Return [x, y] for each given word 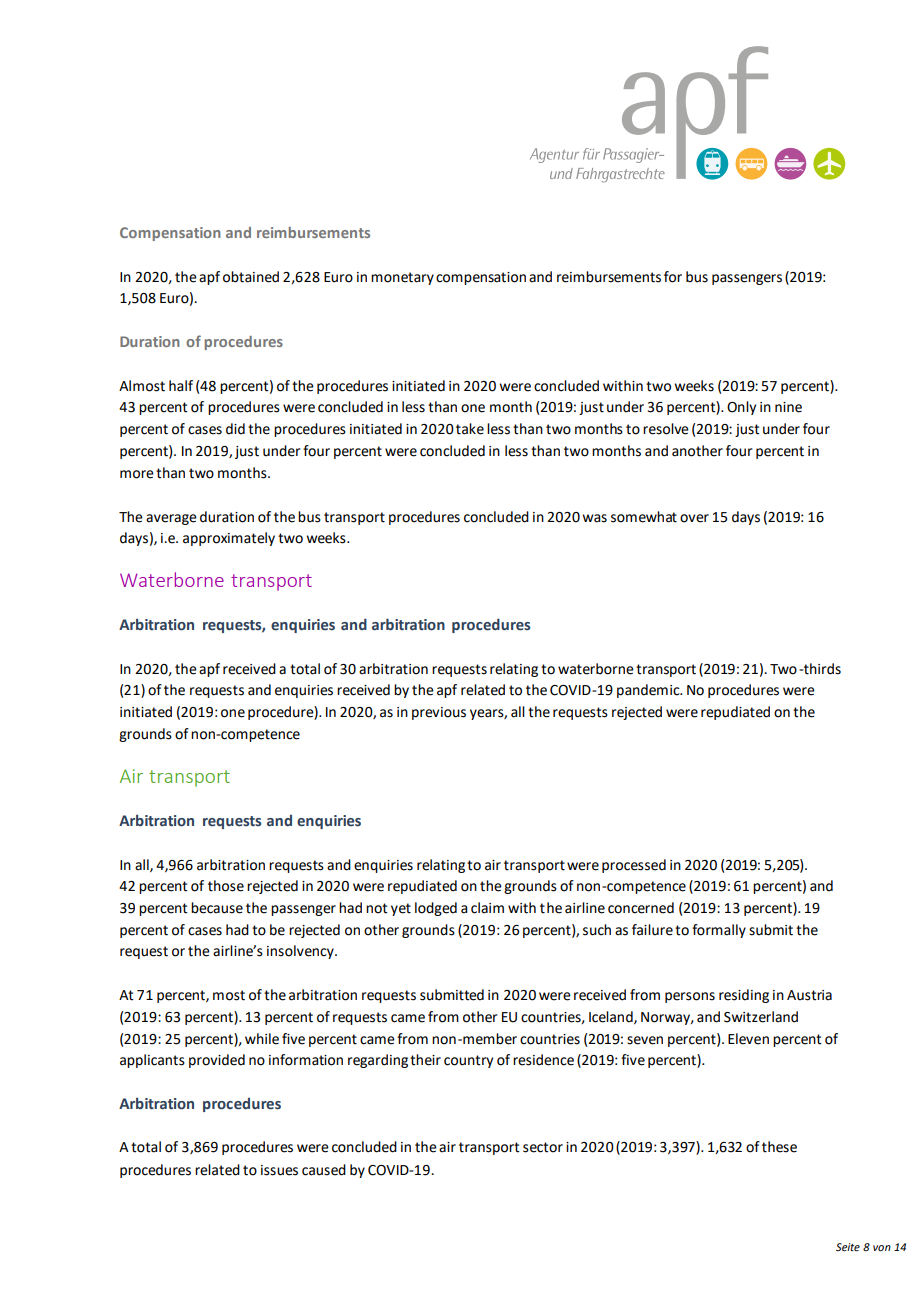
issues [279, 1170]
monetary [402, 278]
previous [439, 713]
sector [543, 1147]
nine [788, 407]
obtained [251, 277]
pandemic [649, 691]
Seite [848, 1247]
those [226, 886]
